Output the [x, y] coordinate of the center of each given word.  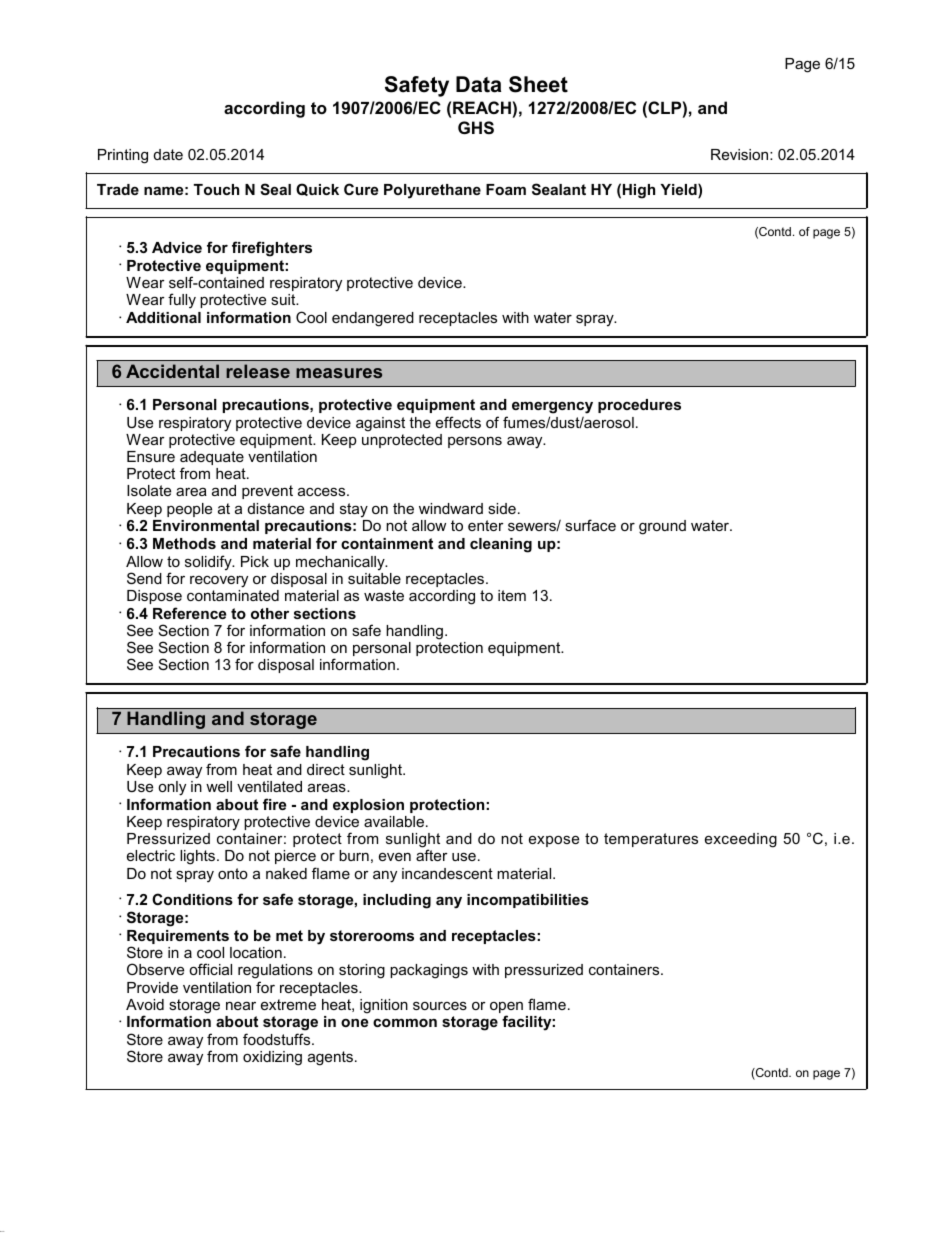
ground [662, 527]
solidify [209, 563]
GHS [476, 128]
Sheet [538, 84]
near [241, 1005]
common [405, 1022]
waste [384, 595]
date [168, 154]
